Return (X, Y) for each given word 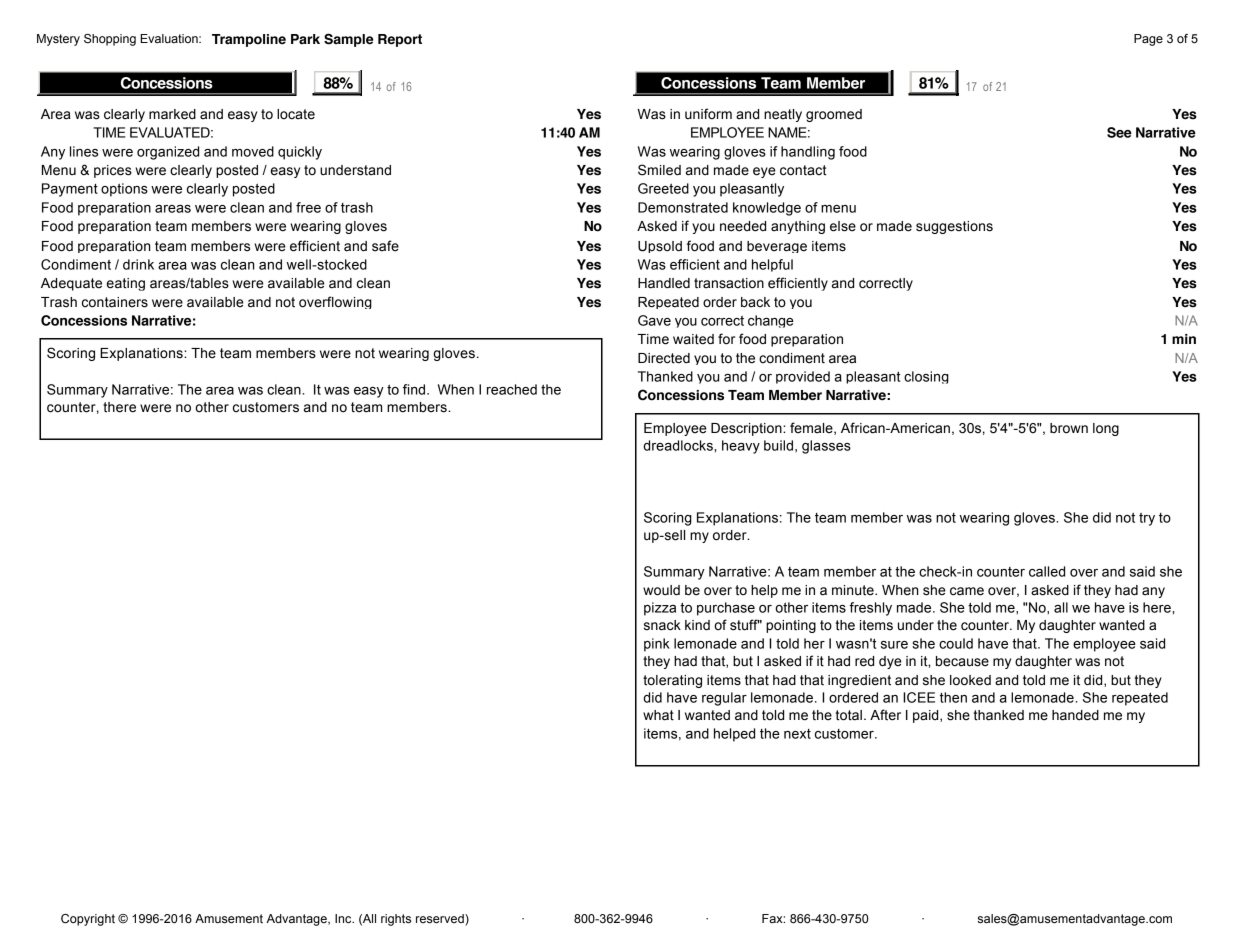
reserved (441, 919)
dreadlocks (679, 445)
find (415, 389)
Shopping (110, 40)
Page (1148, 40)
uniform (708, 114)
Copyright (88, 920)
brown (1069, 428)
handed (1075, 715)
